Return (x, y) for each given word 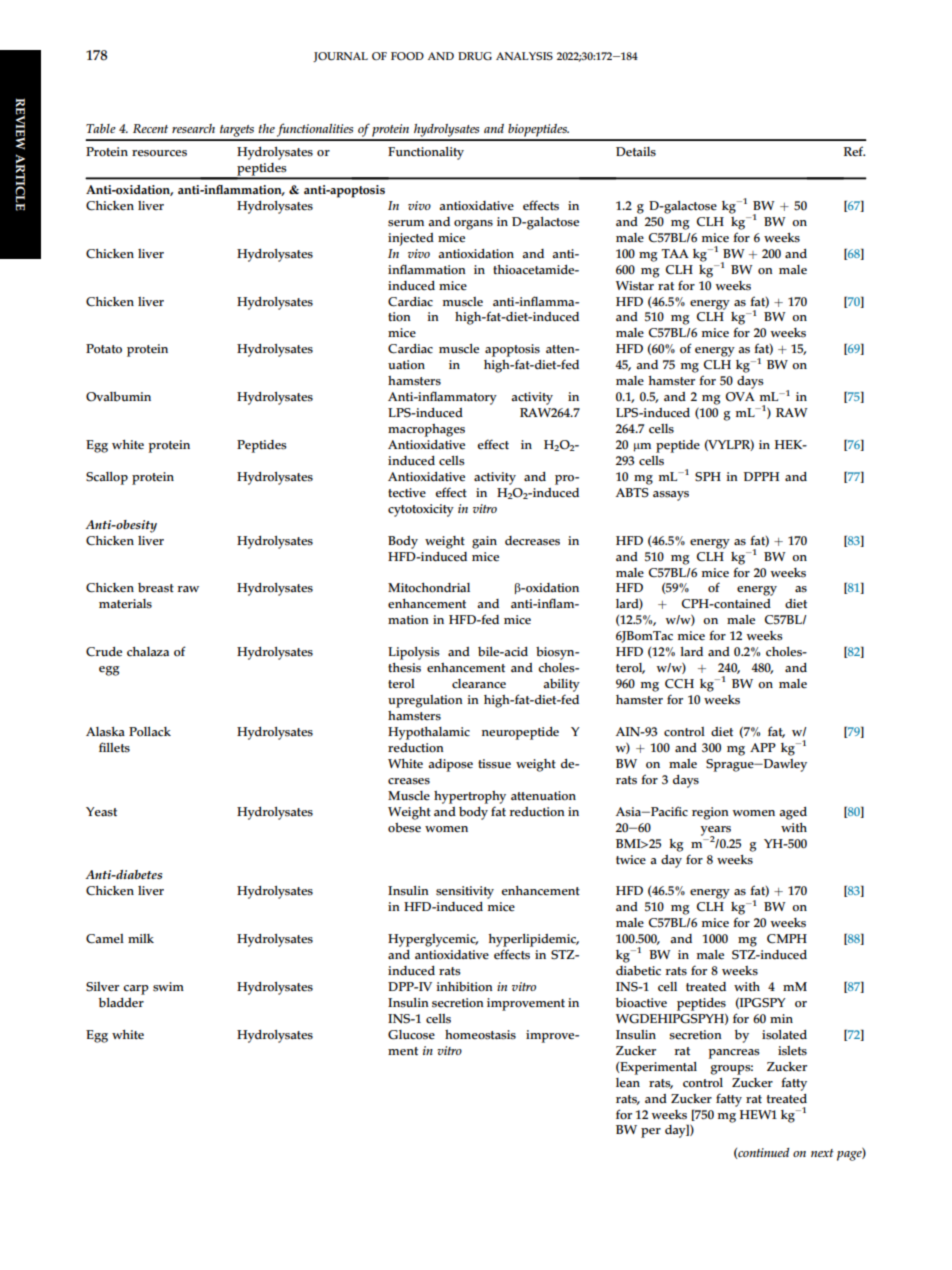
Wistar (635, 286)
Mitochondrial (429, 588)
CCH (679, 684)
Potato (104, 349)
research (193, 128)
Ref (854, 151)
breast (156, 588)
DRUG (475, 56)
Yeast (101, 812)
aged (793, 813)
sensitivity (465, 892)
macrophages (426, 430)
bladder (121, 1003)
